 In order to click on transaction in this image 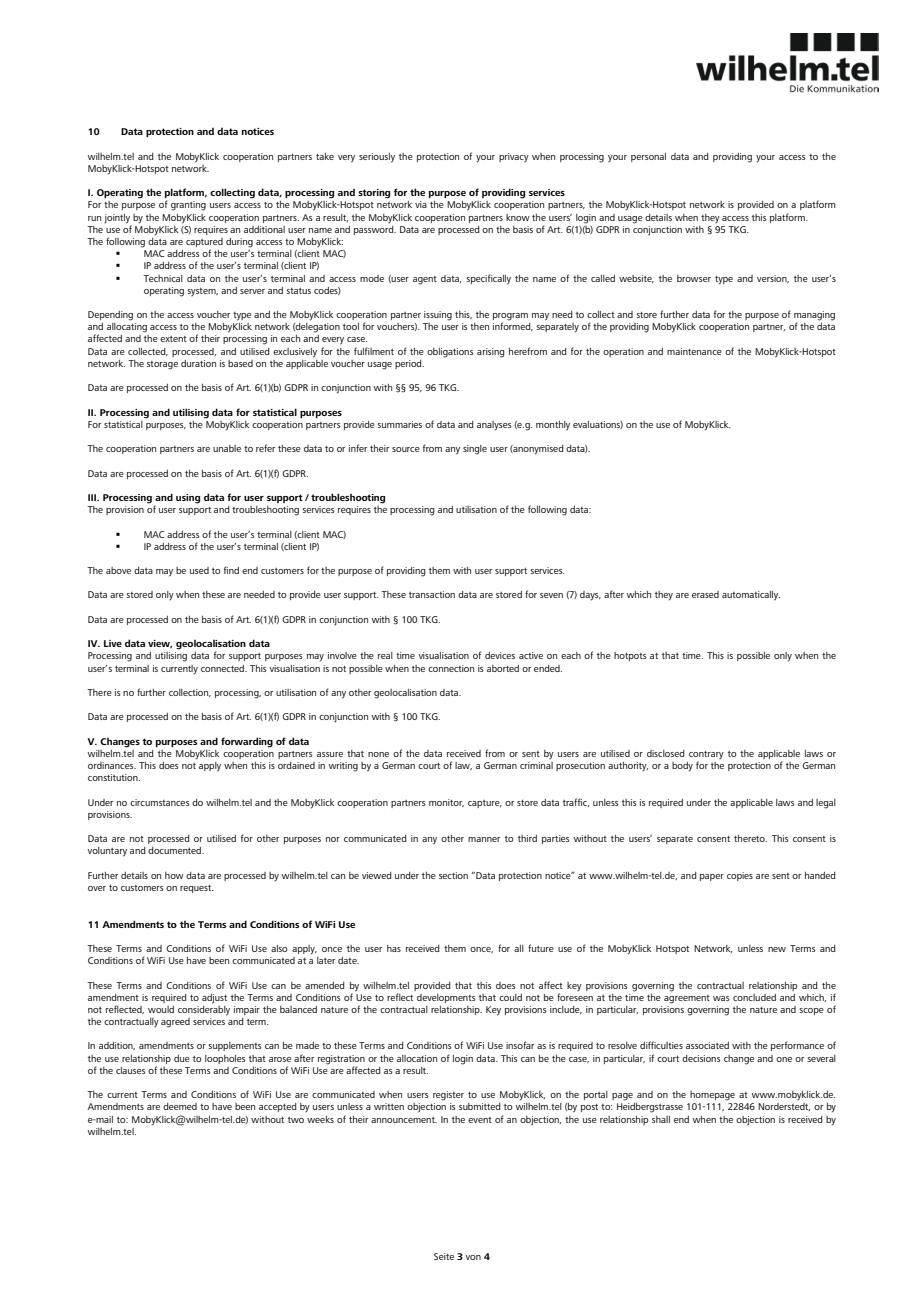, I will do `click(432, 594)`.
